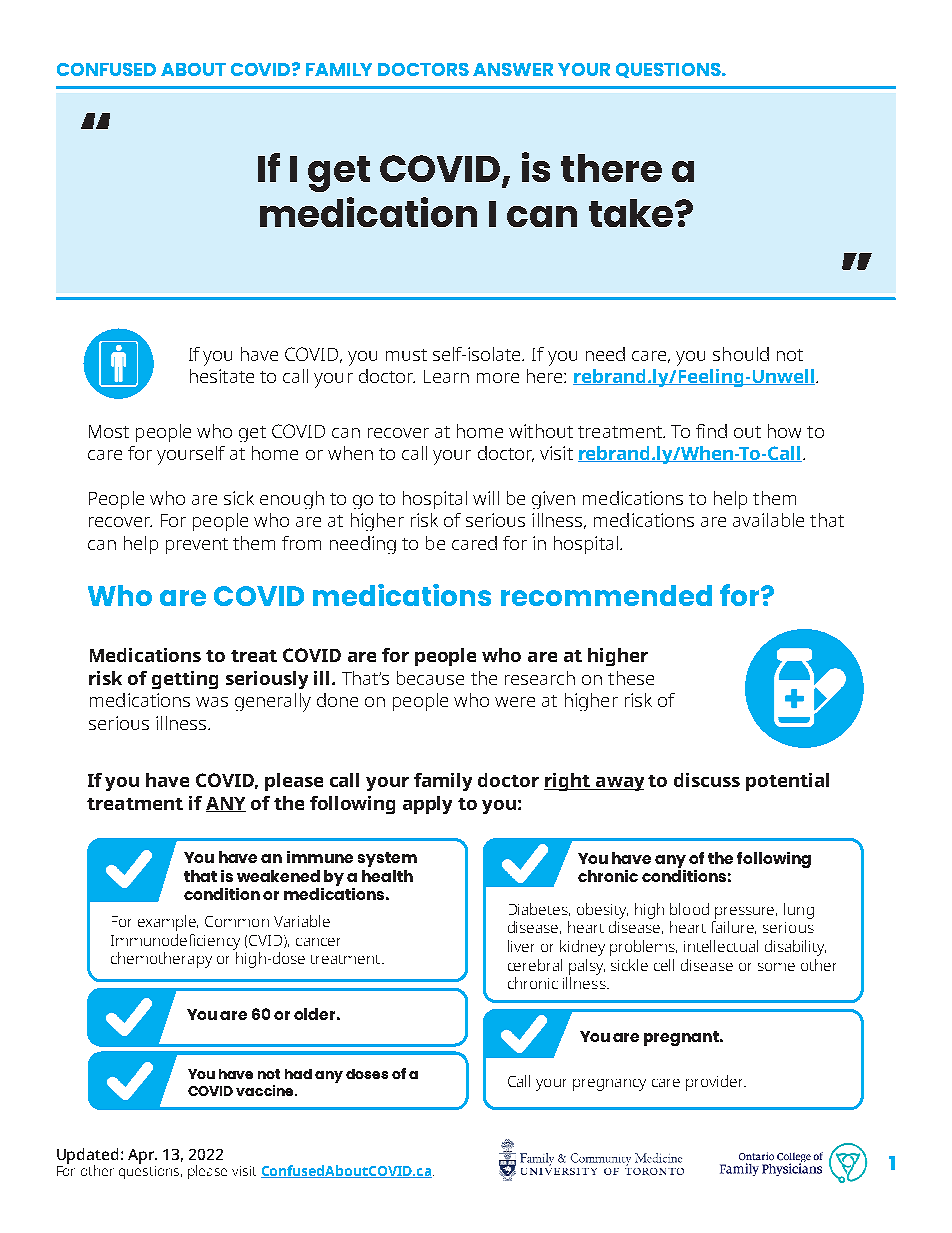 Image resolution: width=952 pixels, height=1233 pixels. What do you see at coordinates (707, 780) in the screenshot?
I see `discuss` at bounding box center [707, 780].
